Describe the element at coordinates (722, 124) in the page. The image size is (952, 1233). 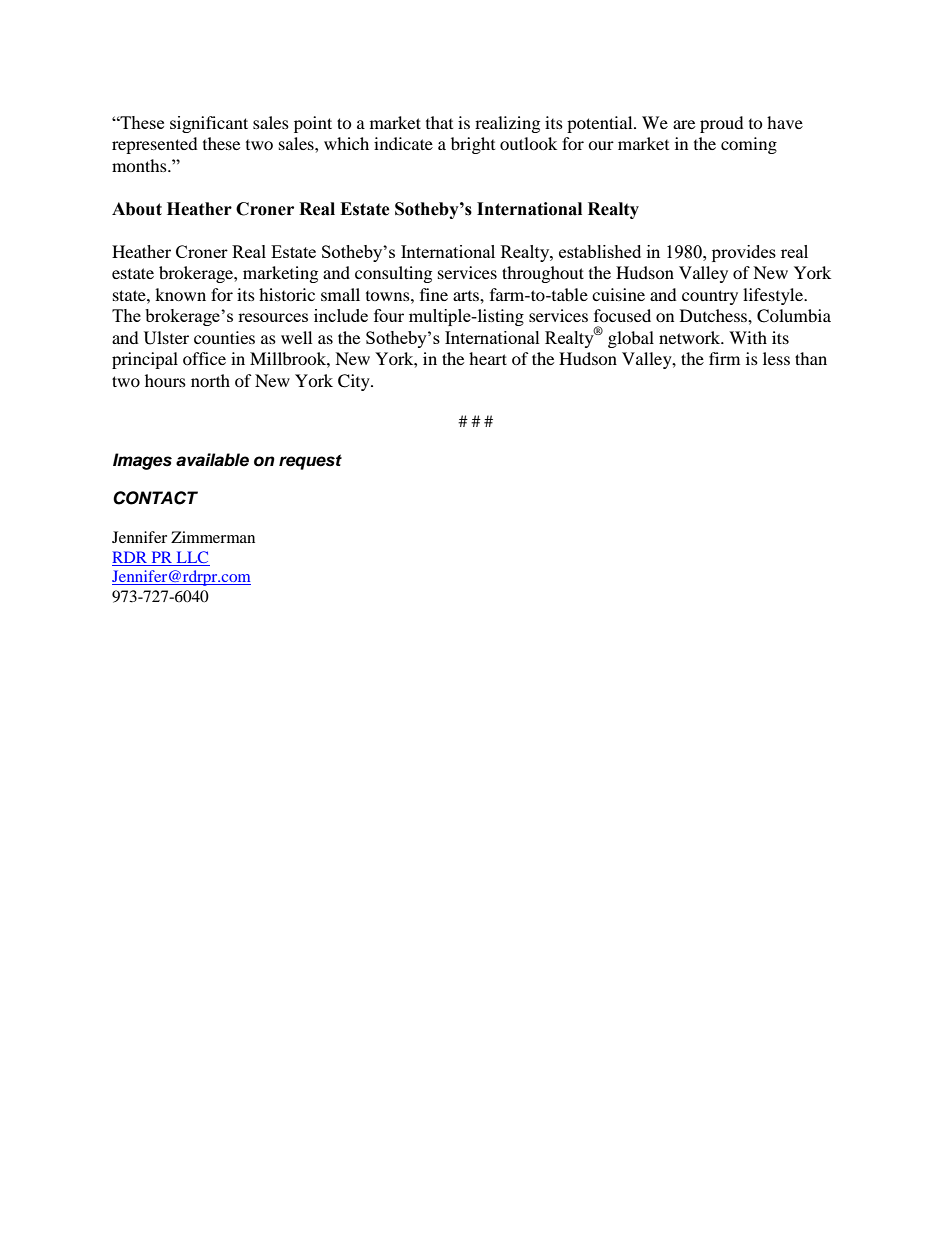
I see `proud` at that location.
